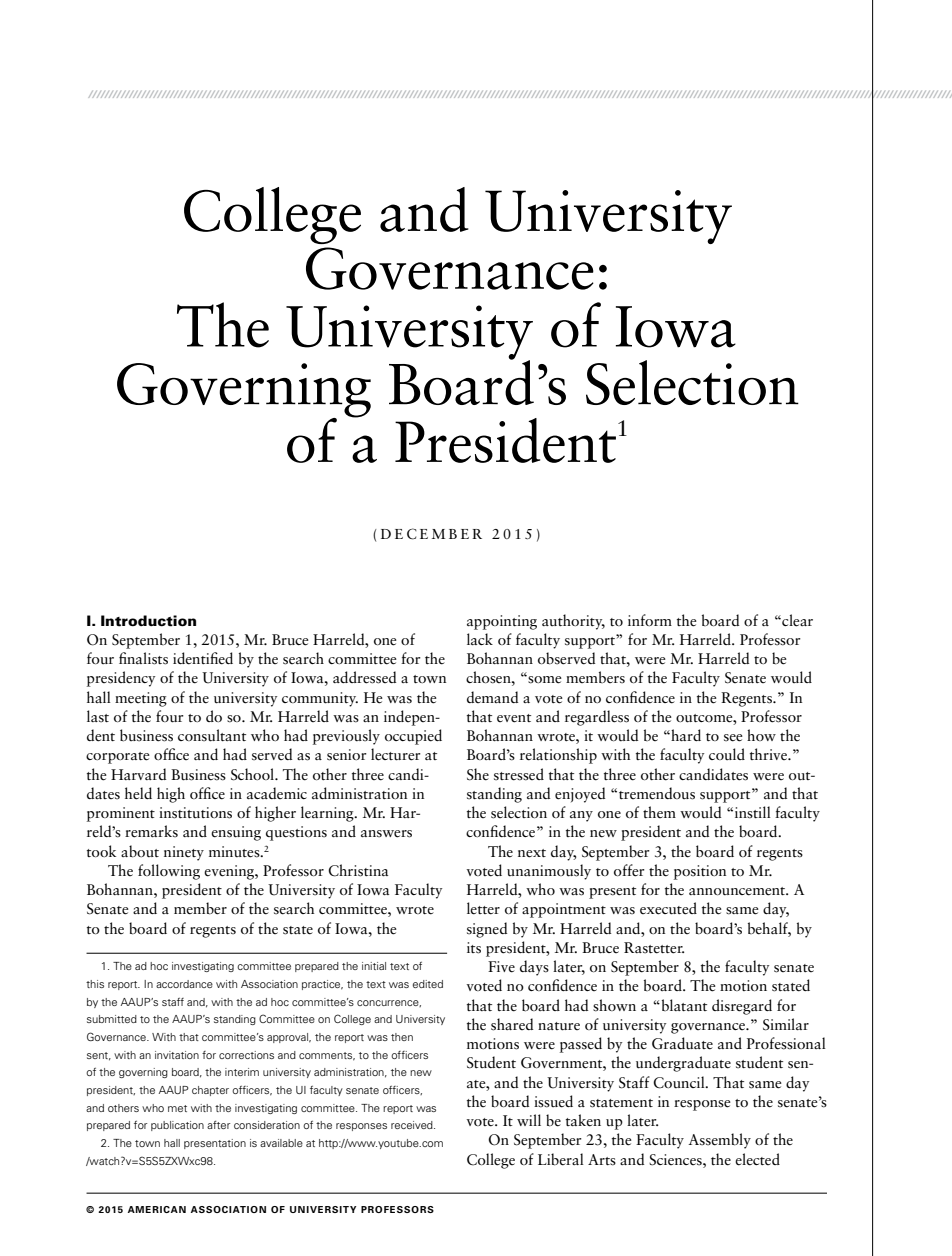 Image resolution: width=952 pixels, height=1256 pixels. Describe the element at coordinates (143, 658) in the image. I see `finalists` at that location.
